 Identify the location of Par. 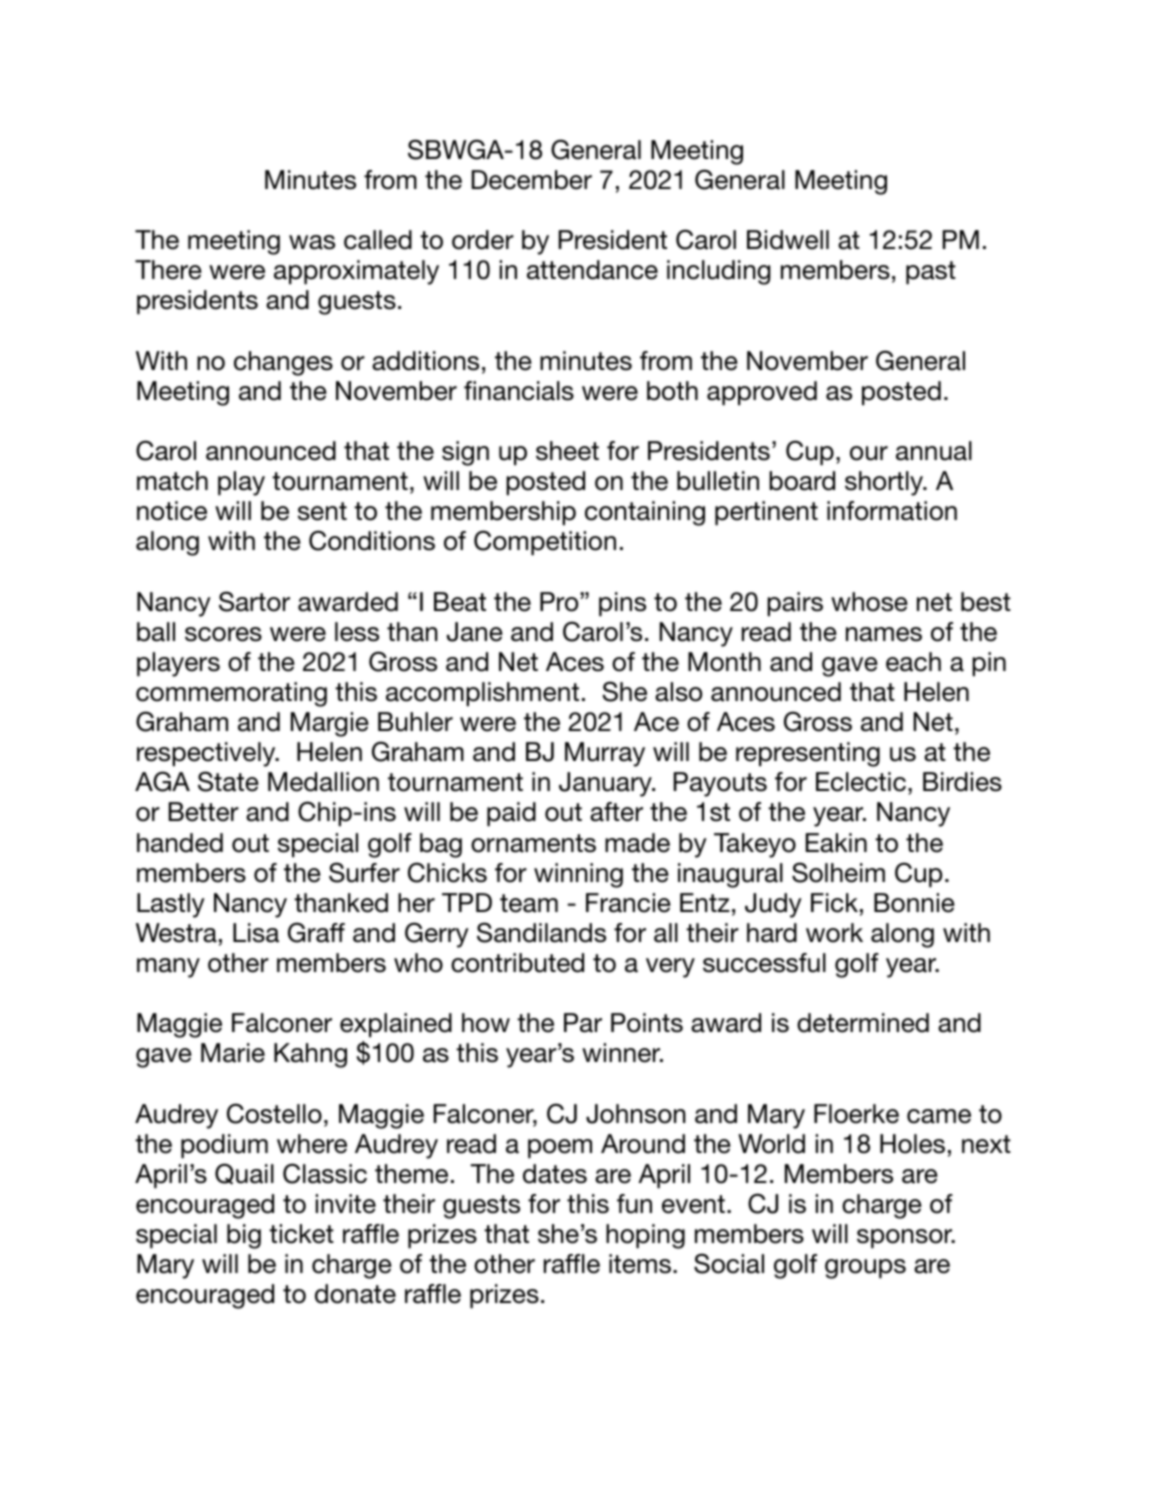
(583, 1023).
